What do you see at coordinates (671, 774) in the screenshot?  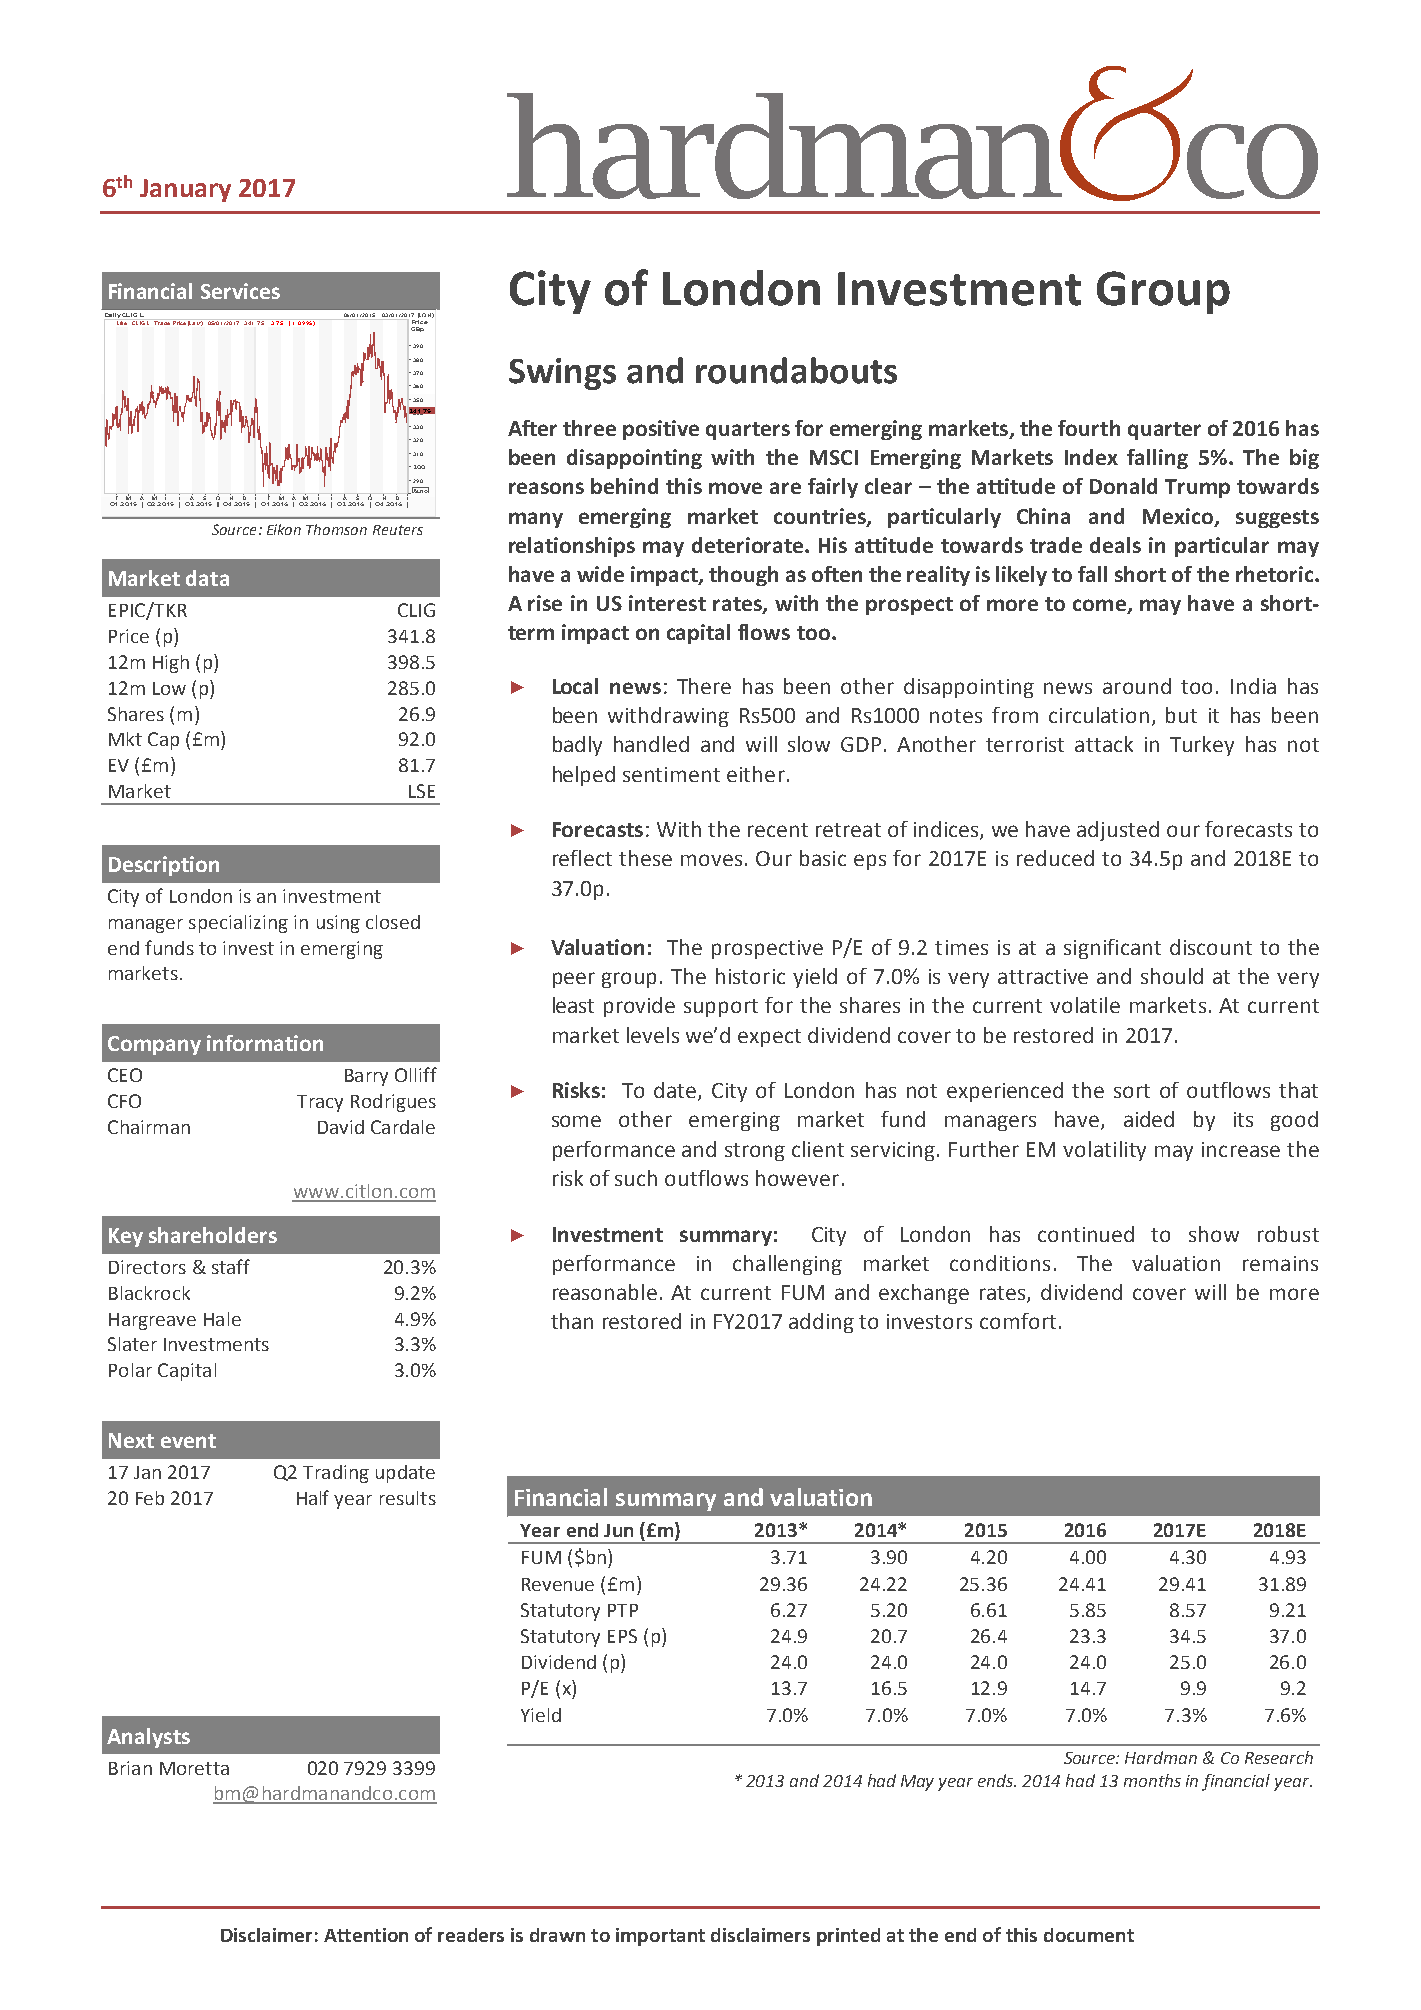 I see `sentiment` at bounding box center [671, 774].
